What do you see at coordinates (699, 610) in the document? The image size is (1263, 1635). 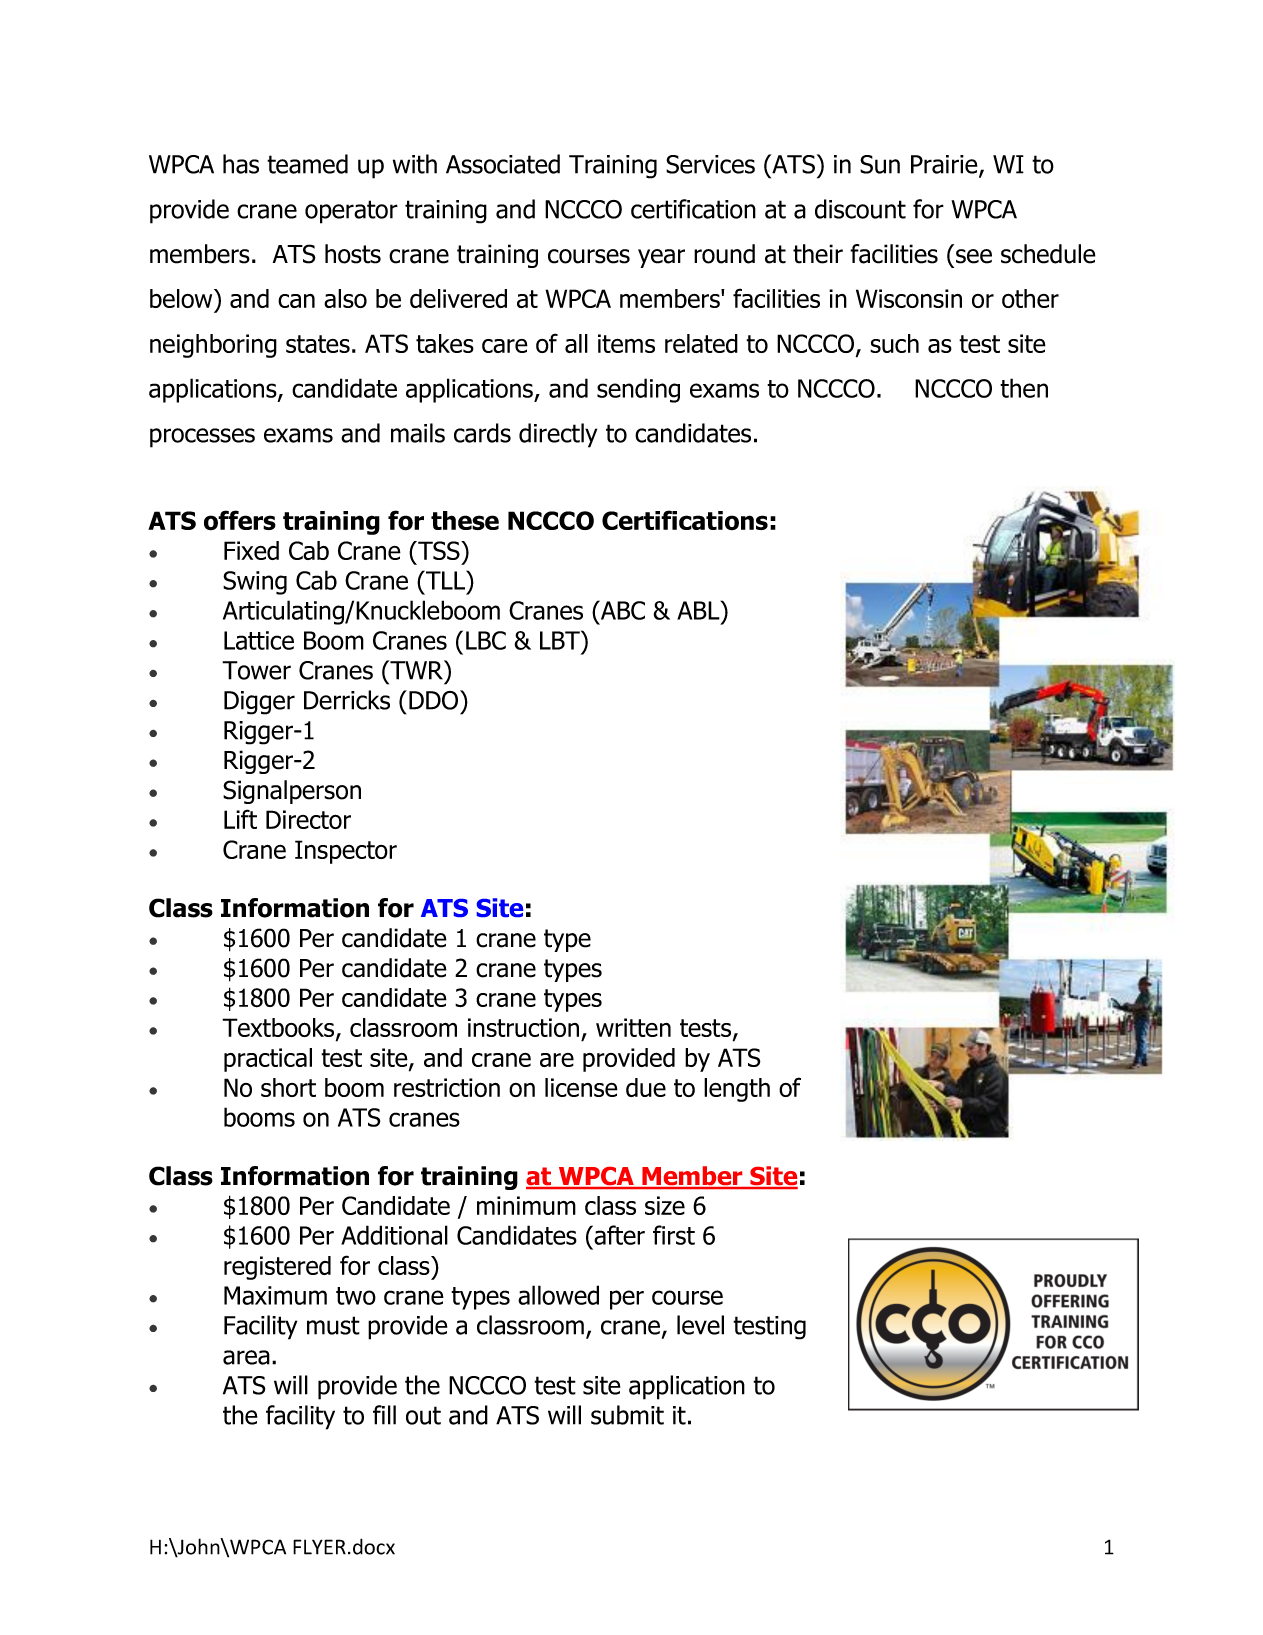 I see `ABL` at bounding box center [699, 610].
